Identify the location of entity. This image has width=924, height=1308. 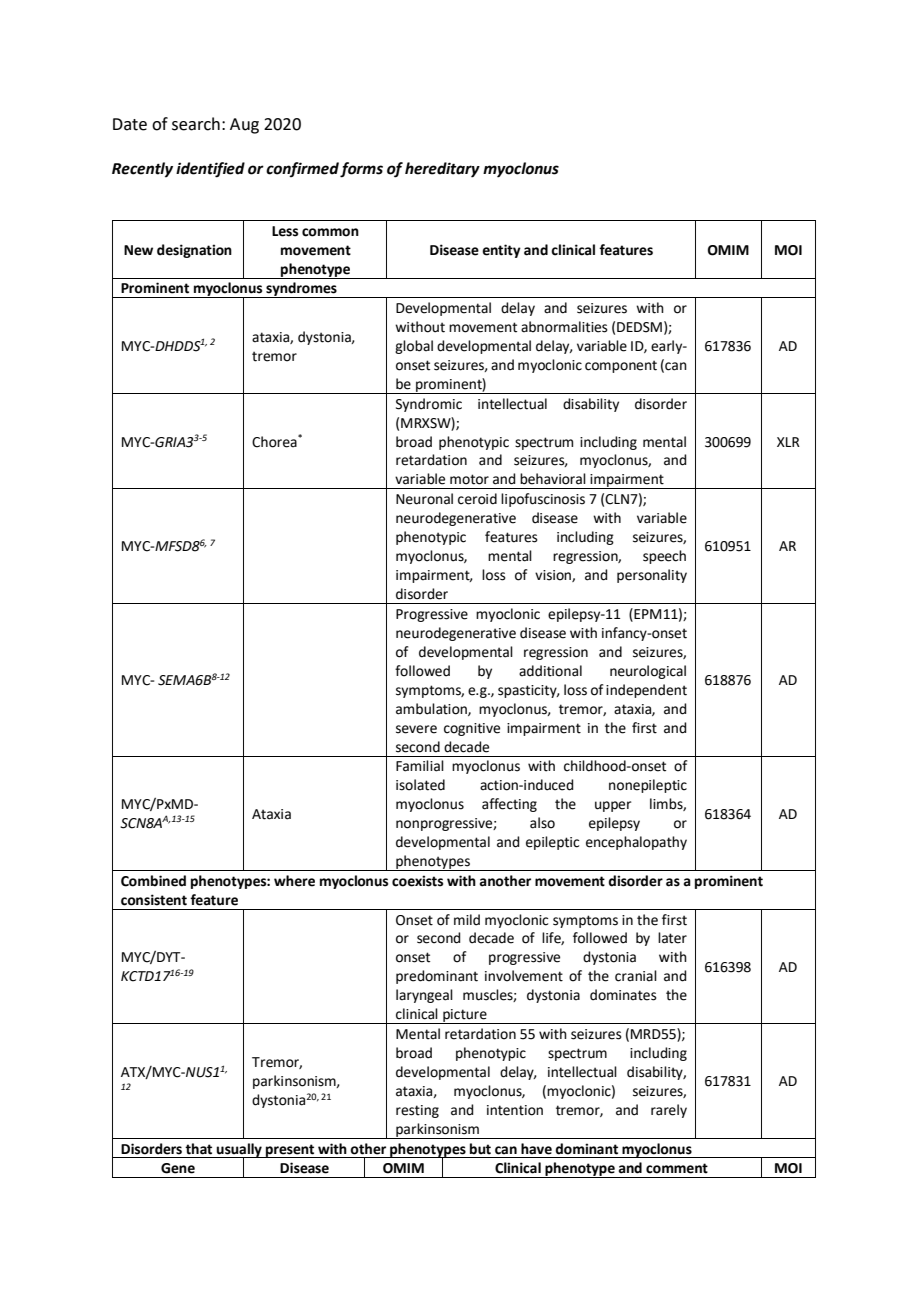
(501, 251).
